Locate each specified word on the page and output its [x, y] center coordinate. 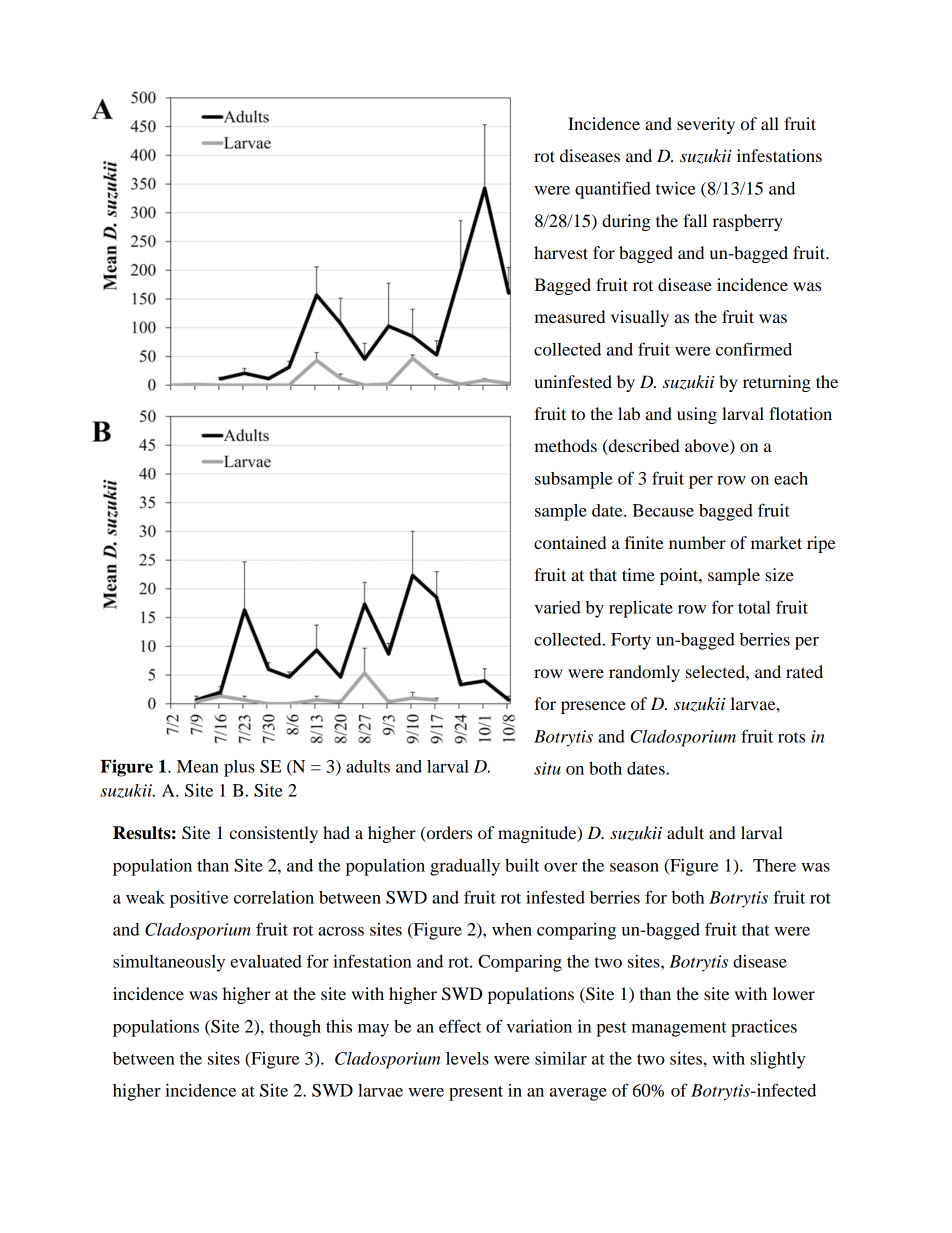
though [295, 1028]
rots [791, 737]
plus [239, 768]
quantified [613, 190]
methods [565, 445]
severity [706, 125]
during [626, 222]
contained [570, 542]
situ [547, 768]
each [791, 478]
